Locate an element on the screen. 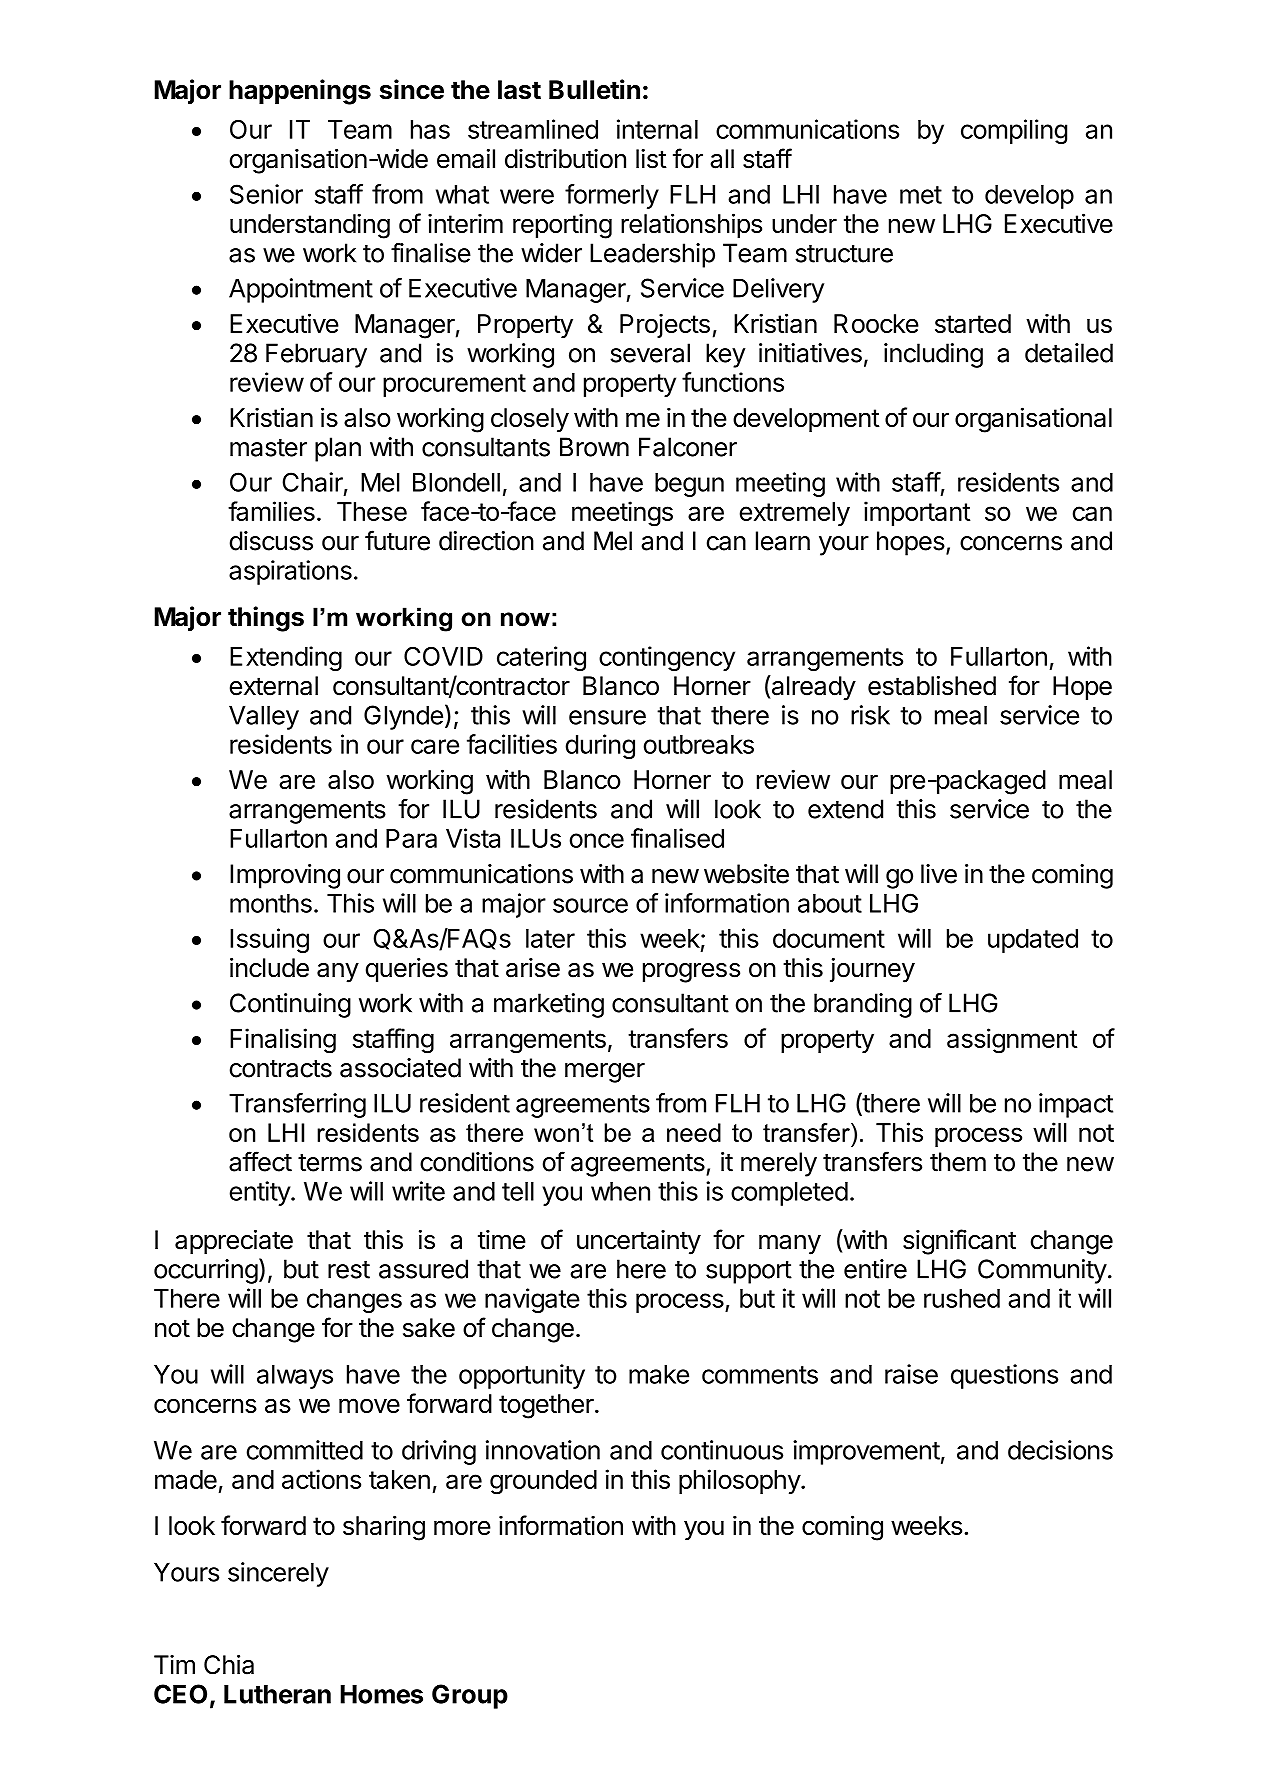 The width and height of the screenshot is (1266, 1791). Improving is located at coordinates (285, 876).
